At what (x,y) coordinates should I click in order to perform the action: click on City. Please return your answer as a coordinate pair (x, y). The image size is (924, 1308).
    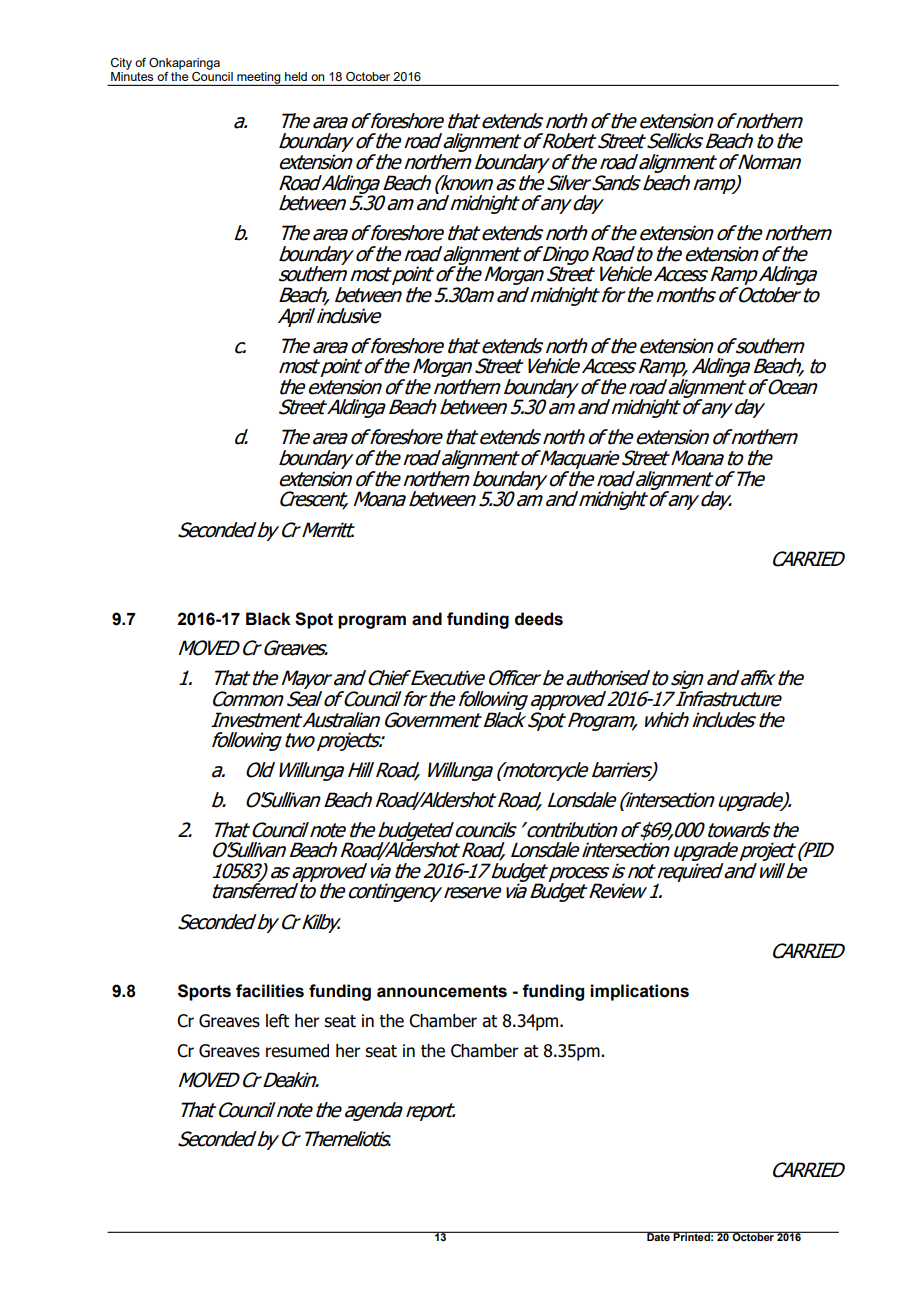
    Looking at the image, I should click on (121, 64).
